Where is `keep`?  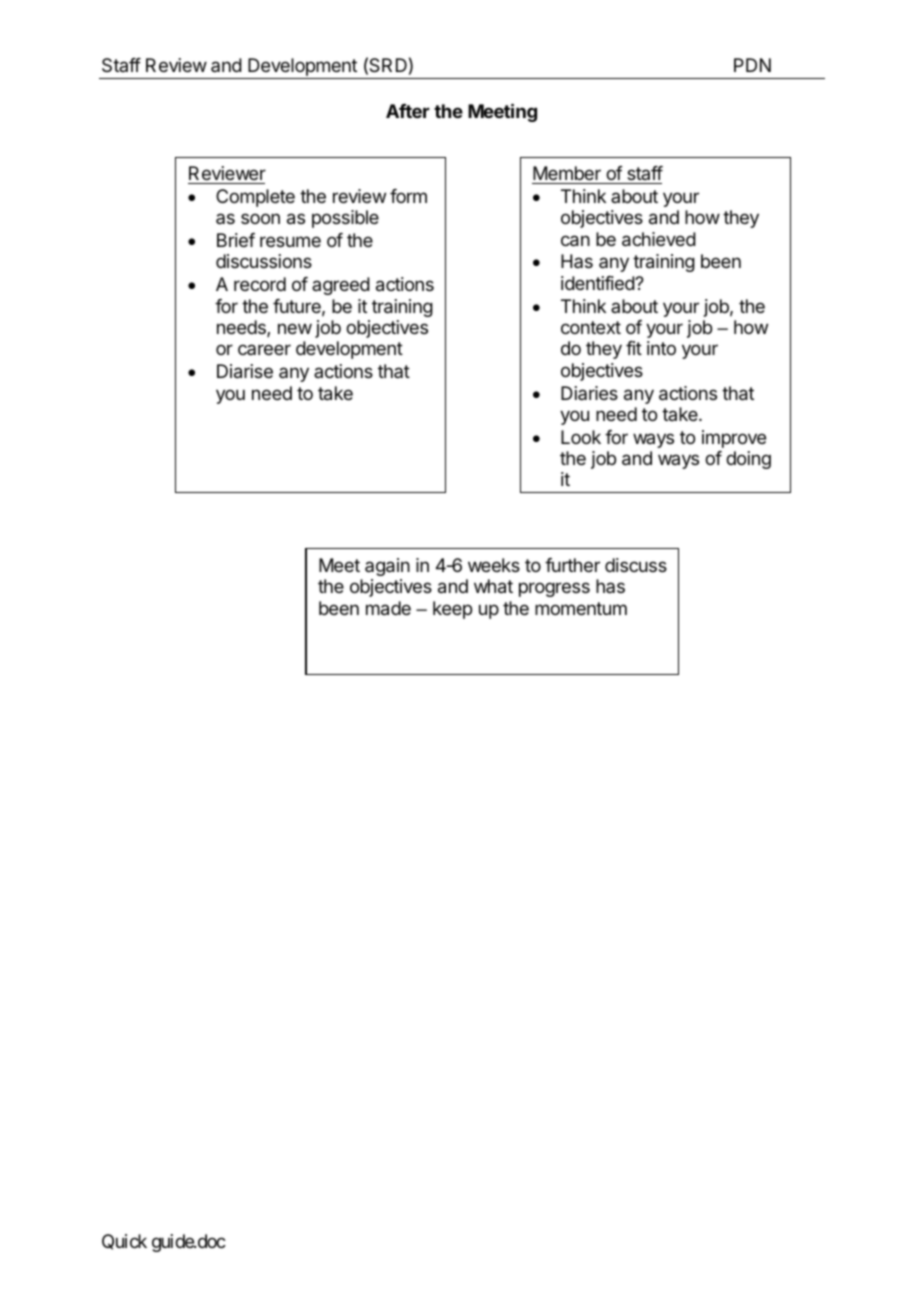 keep is located at coordinates (452, 610).
